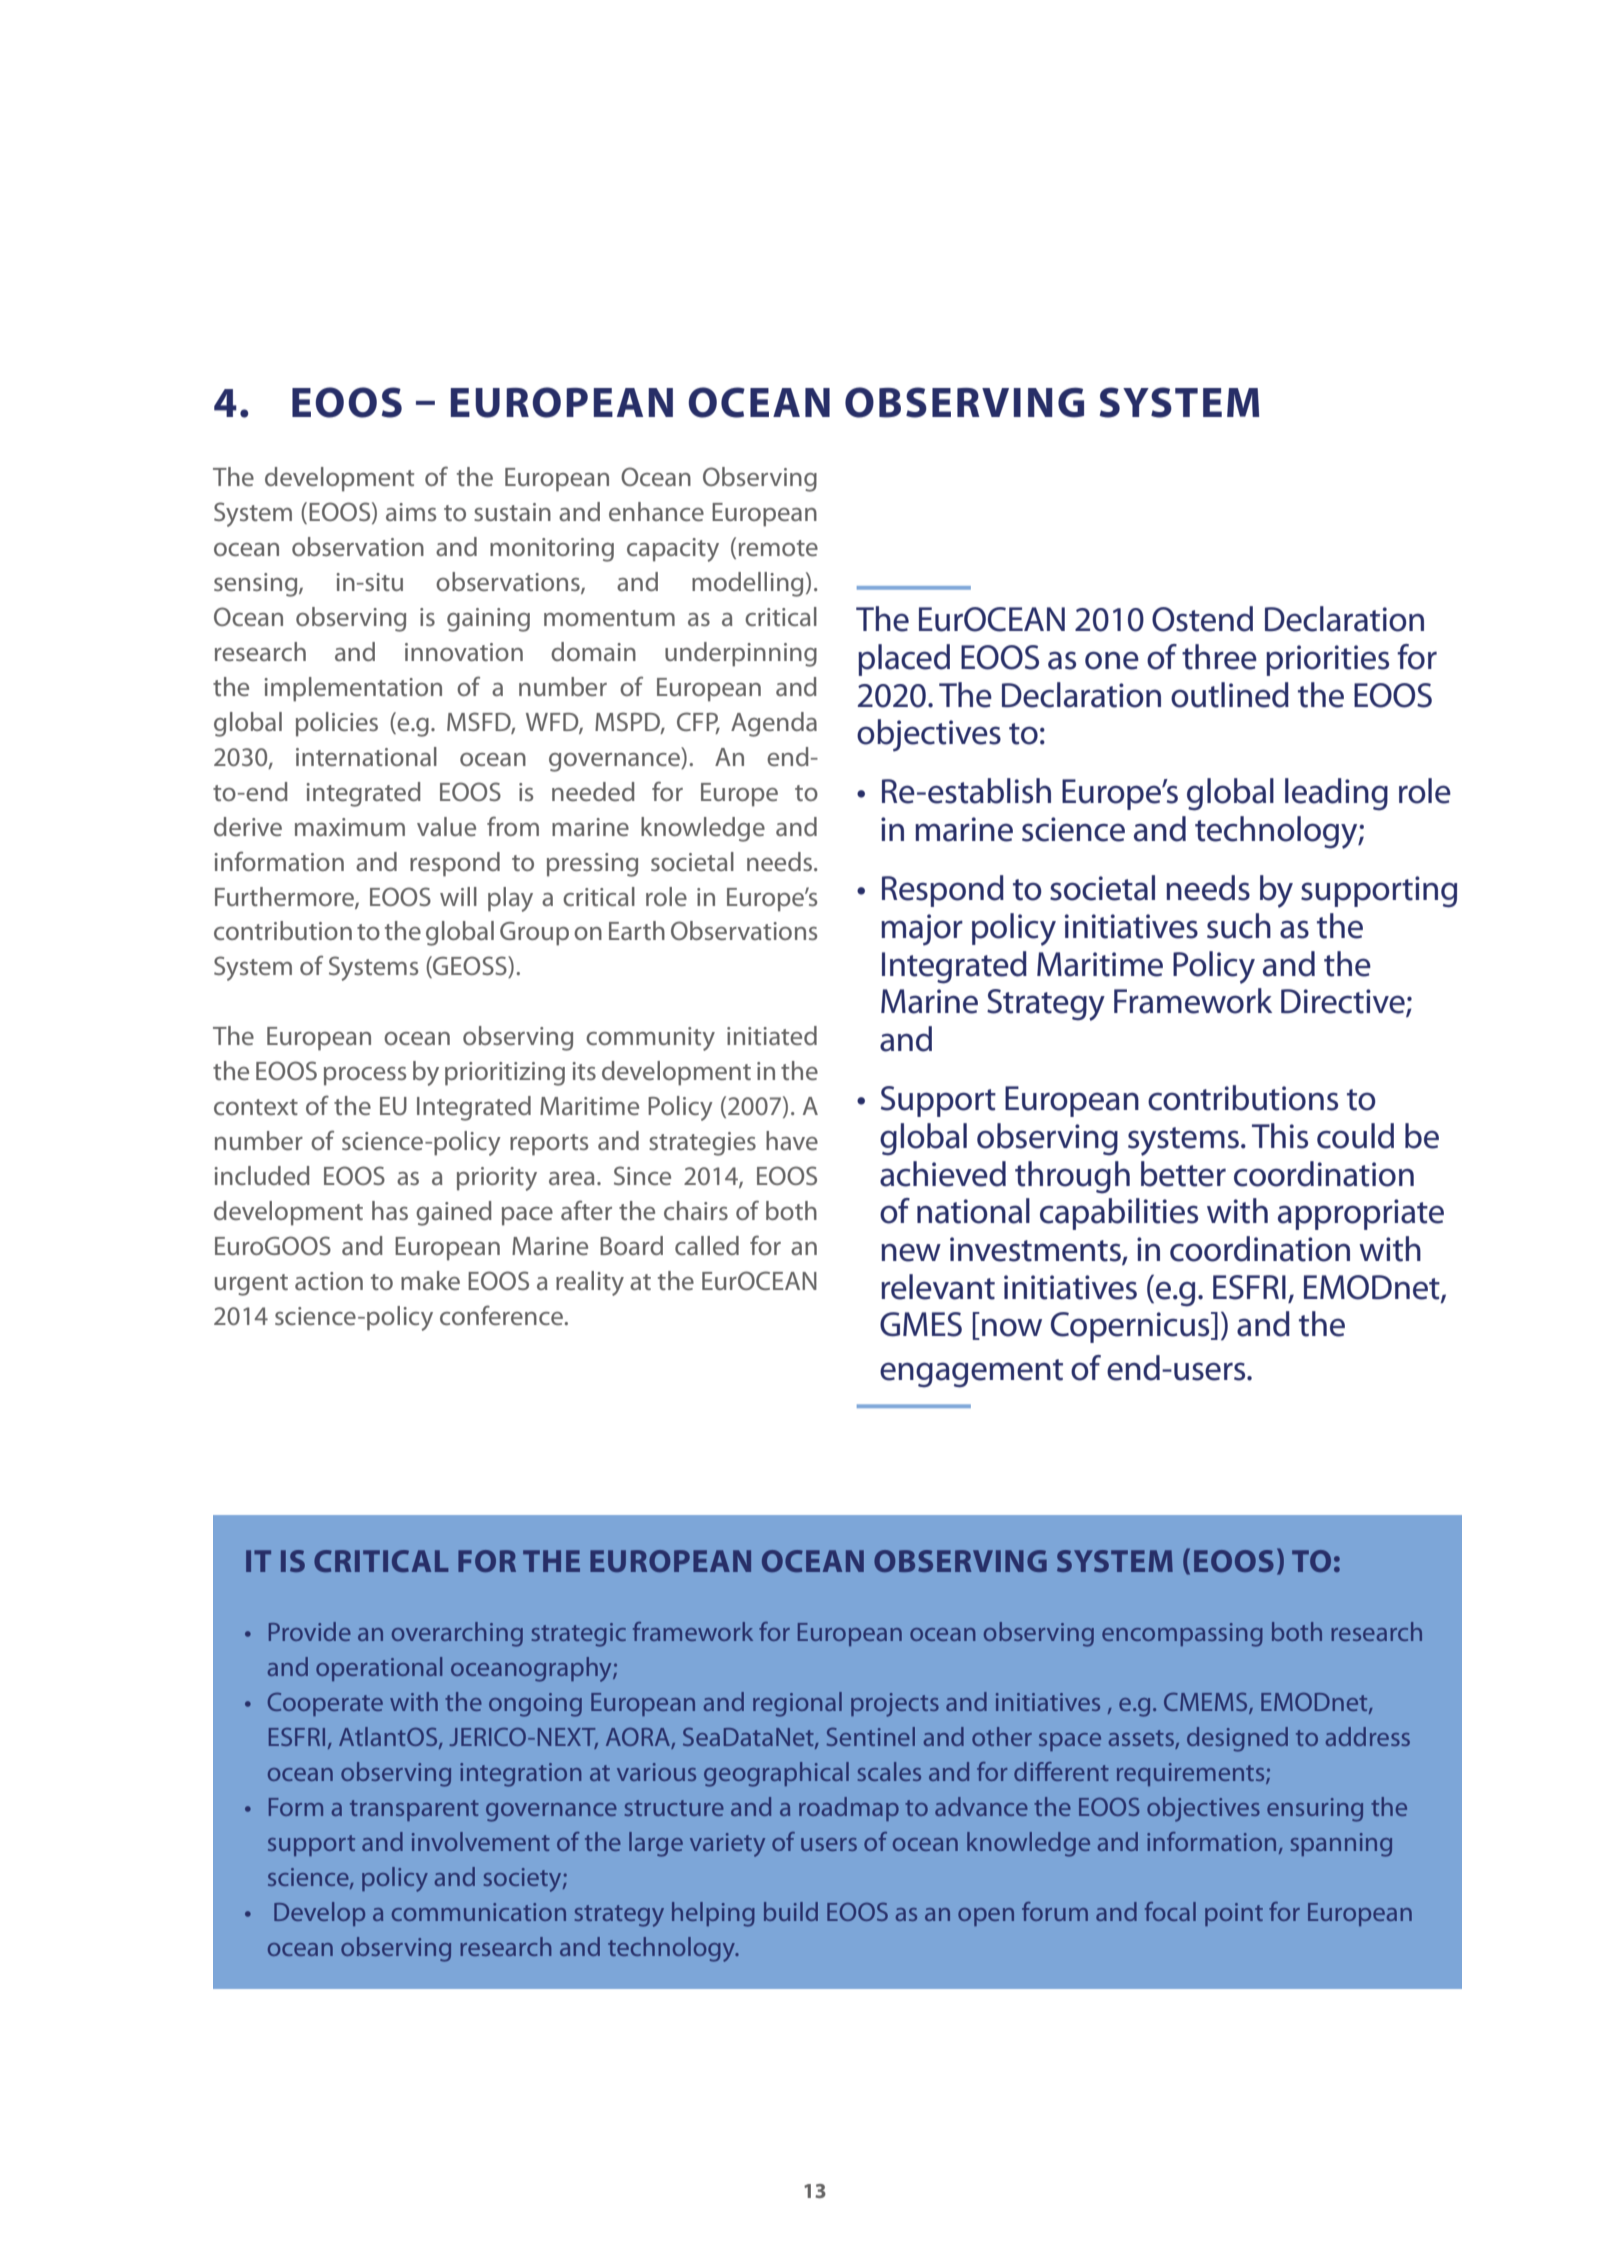 The width and height of the page is (1599, 2262). Describe the element at coordinates (390, 1210) in the page. I see `has` at that location.
